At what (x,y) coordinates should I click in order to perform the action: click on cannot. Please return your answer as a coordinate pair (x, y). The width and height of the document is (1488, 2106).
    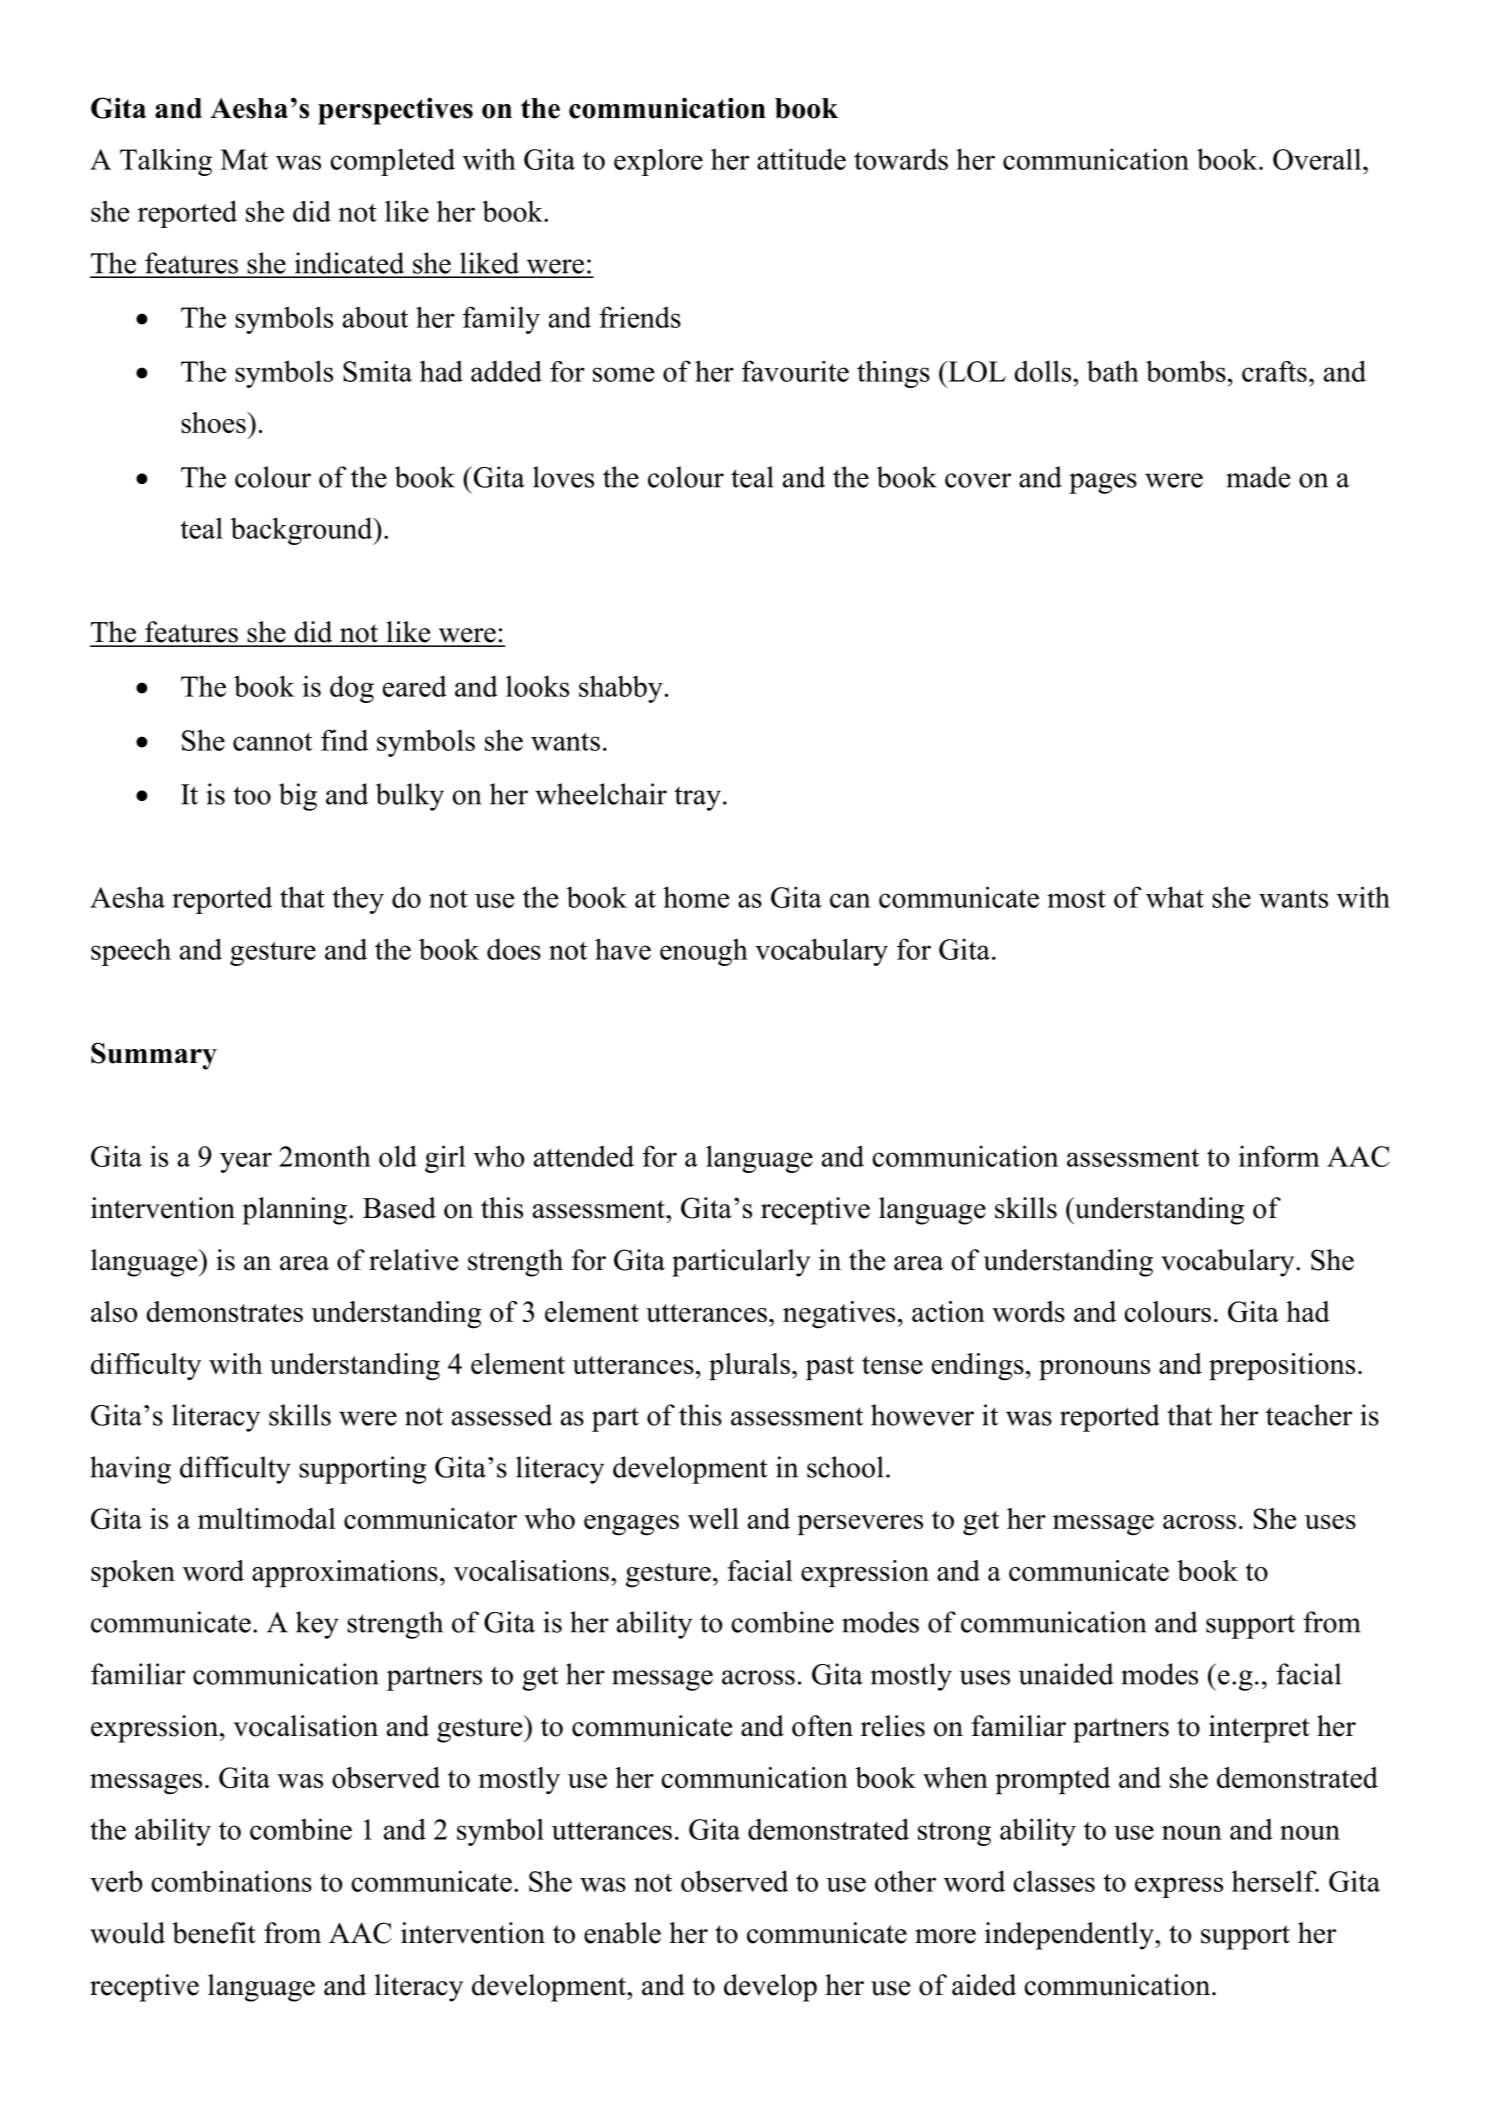
    Looking at the image, I should click on (272, 742).
